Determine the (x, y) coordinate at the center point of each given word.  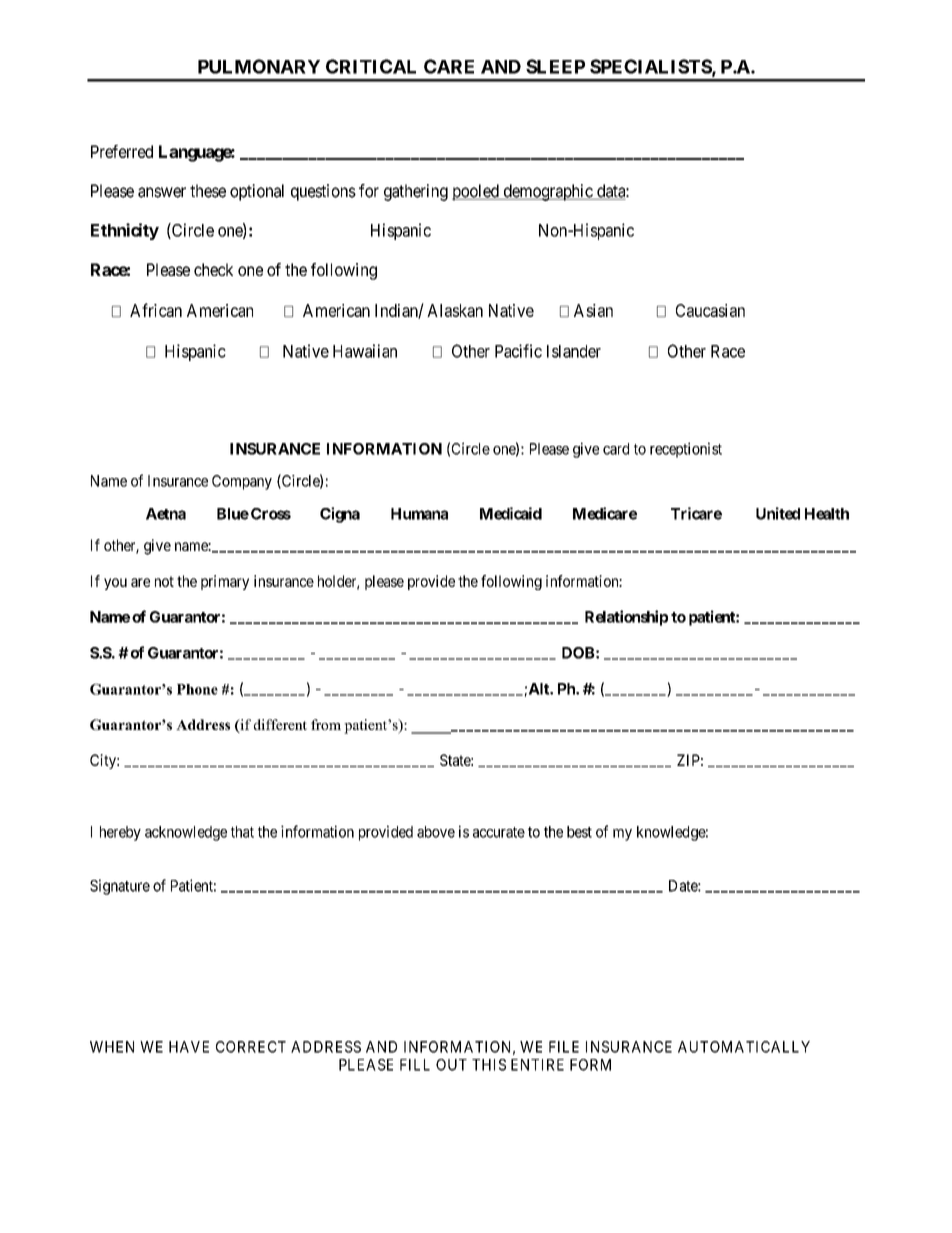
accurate (499, 832)
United (778, 513)
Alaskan (455, 310)
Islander (574, 351)
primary (225, 582)
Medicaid (511, 513)
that (242, 832)
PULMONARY (259, 66)
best (579, 832)
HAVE (189, 1047)
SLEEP (555, 66)
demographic (547, 192)
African (156, 310)
